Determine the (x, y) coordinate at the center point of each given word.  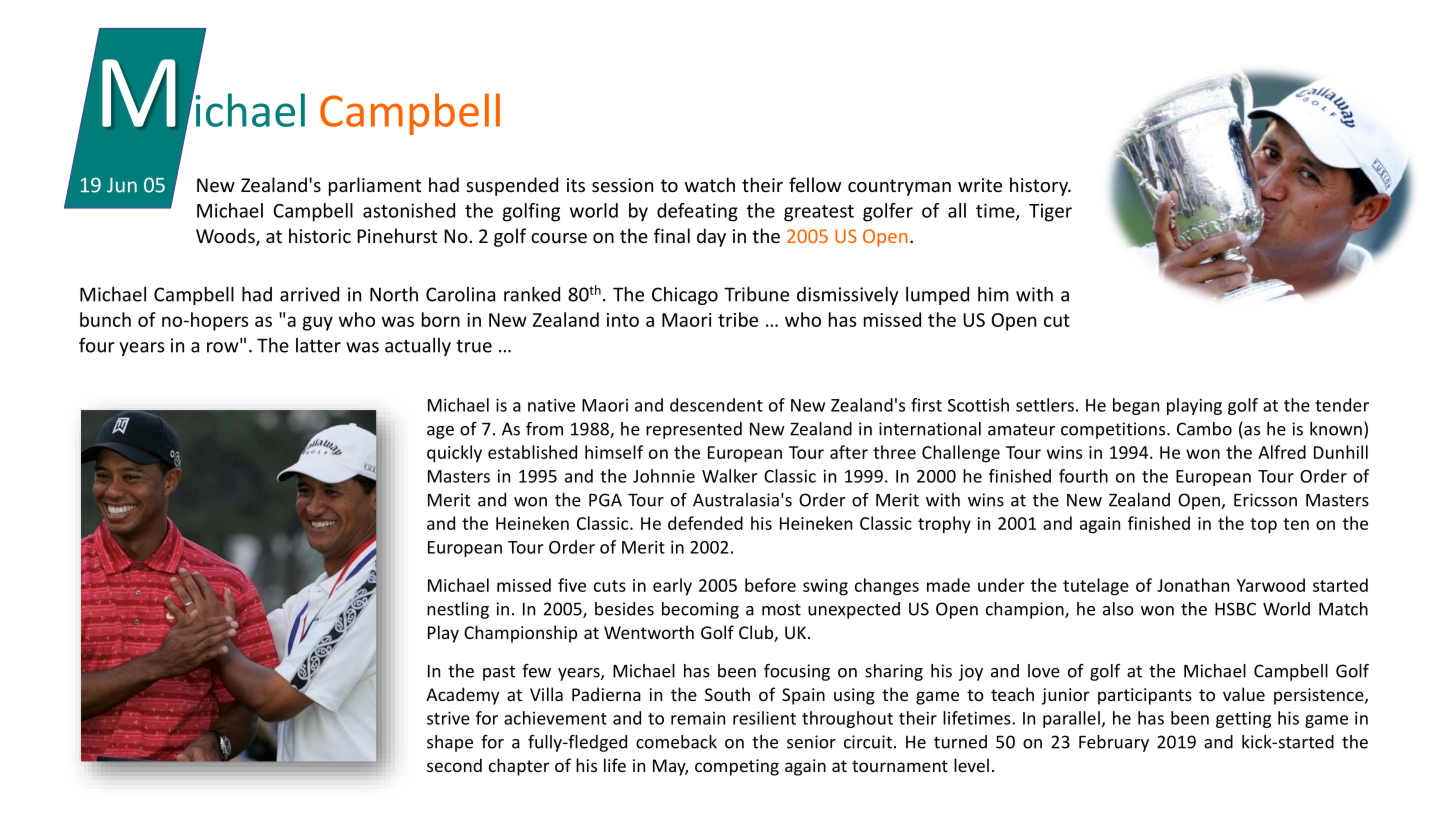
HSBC (1235, 609)
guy (318, 323)
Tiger (1050, 212)
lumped (937, 295)
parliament (375, 186)
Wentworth (649, 632)
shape (450, 743)
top (1263, 526)
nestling (458, 610)
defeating (697, 212)
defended (705, 523)
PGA (605, 500)
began (1136, 406)
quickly (454, 454)
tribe (738, 319)
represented (694, 430)
